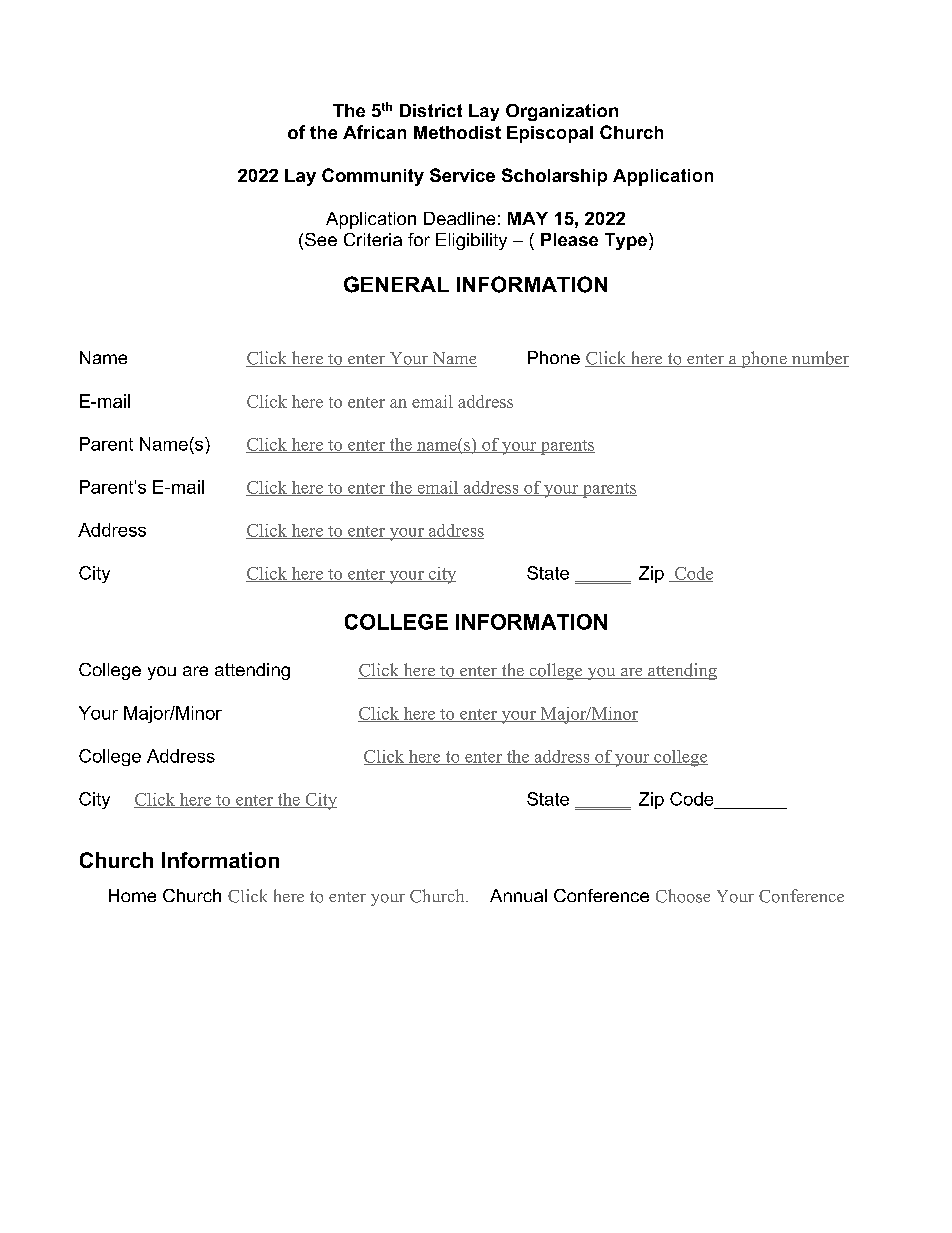  Describe the element at coordinates (373, 239) in the screenshot. I see `Criteria` at that location.
